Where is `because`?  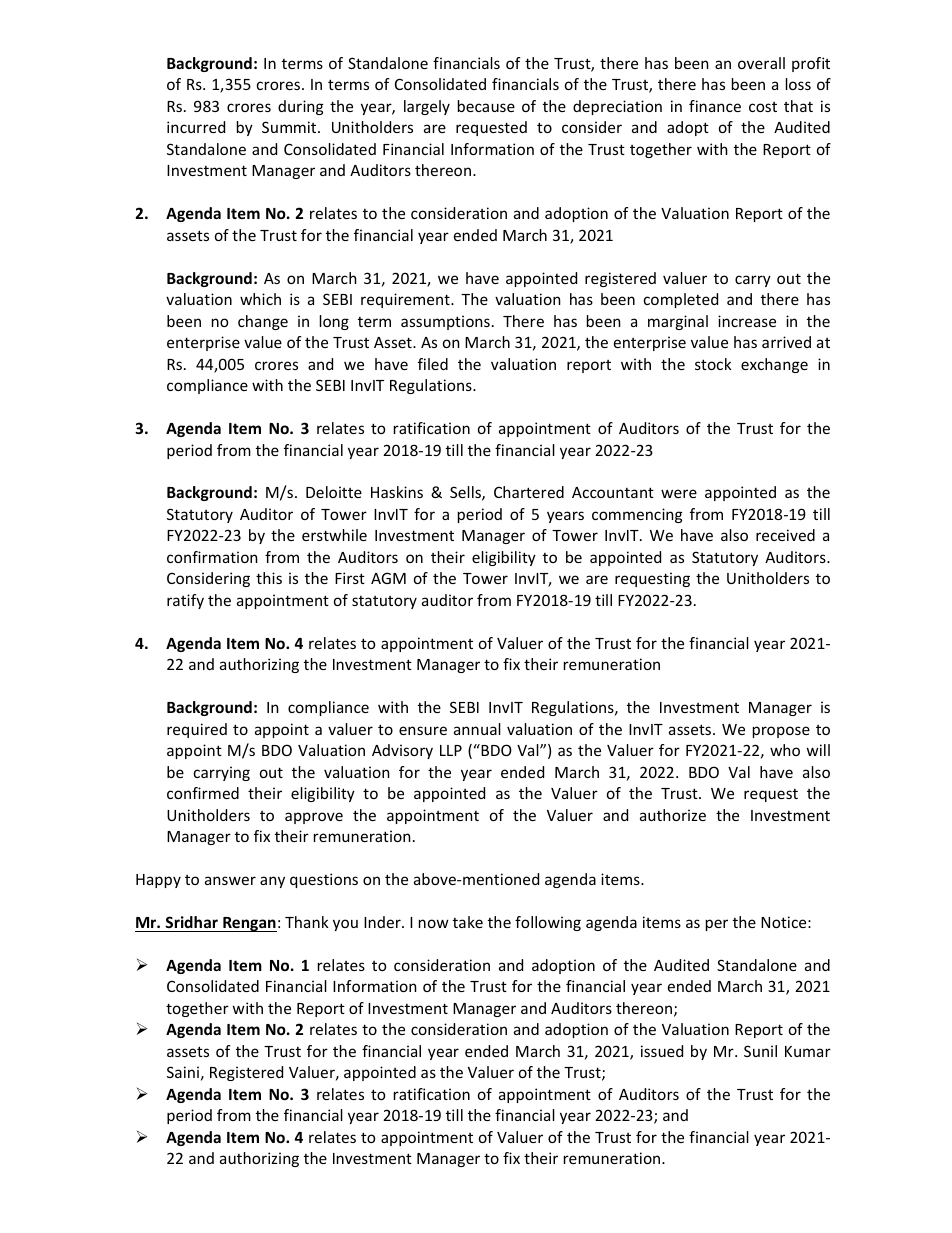
because is located at coordinates (486, 106).
